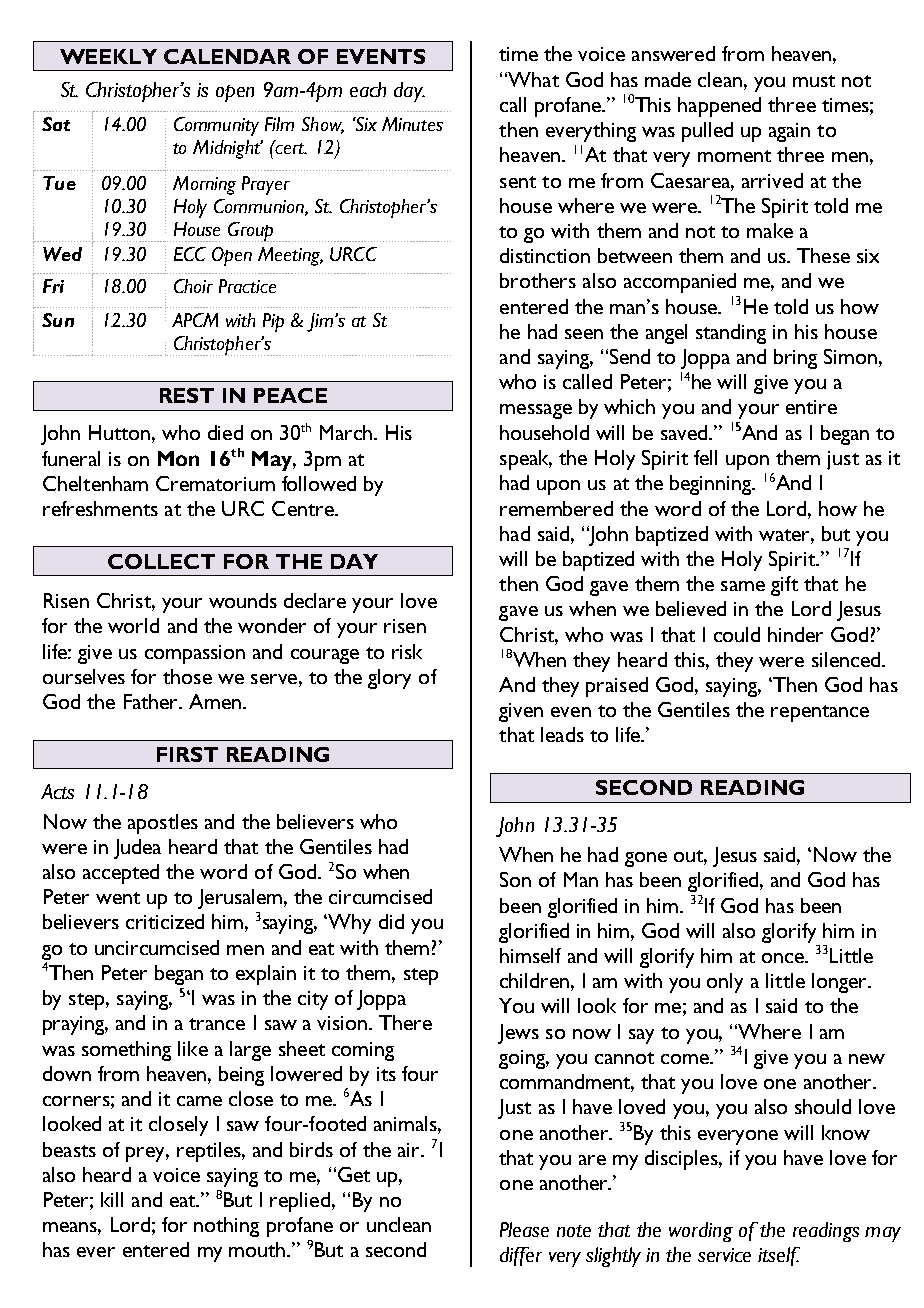 The width and height of the document is (924, 1308). I want to click on did, so click(391, 921).
